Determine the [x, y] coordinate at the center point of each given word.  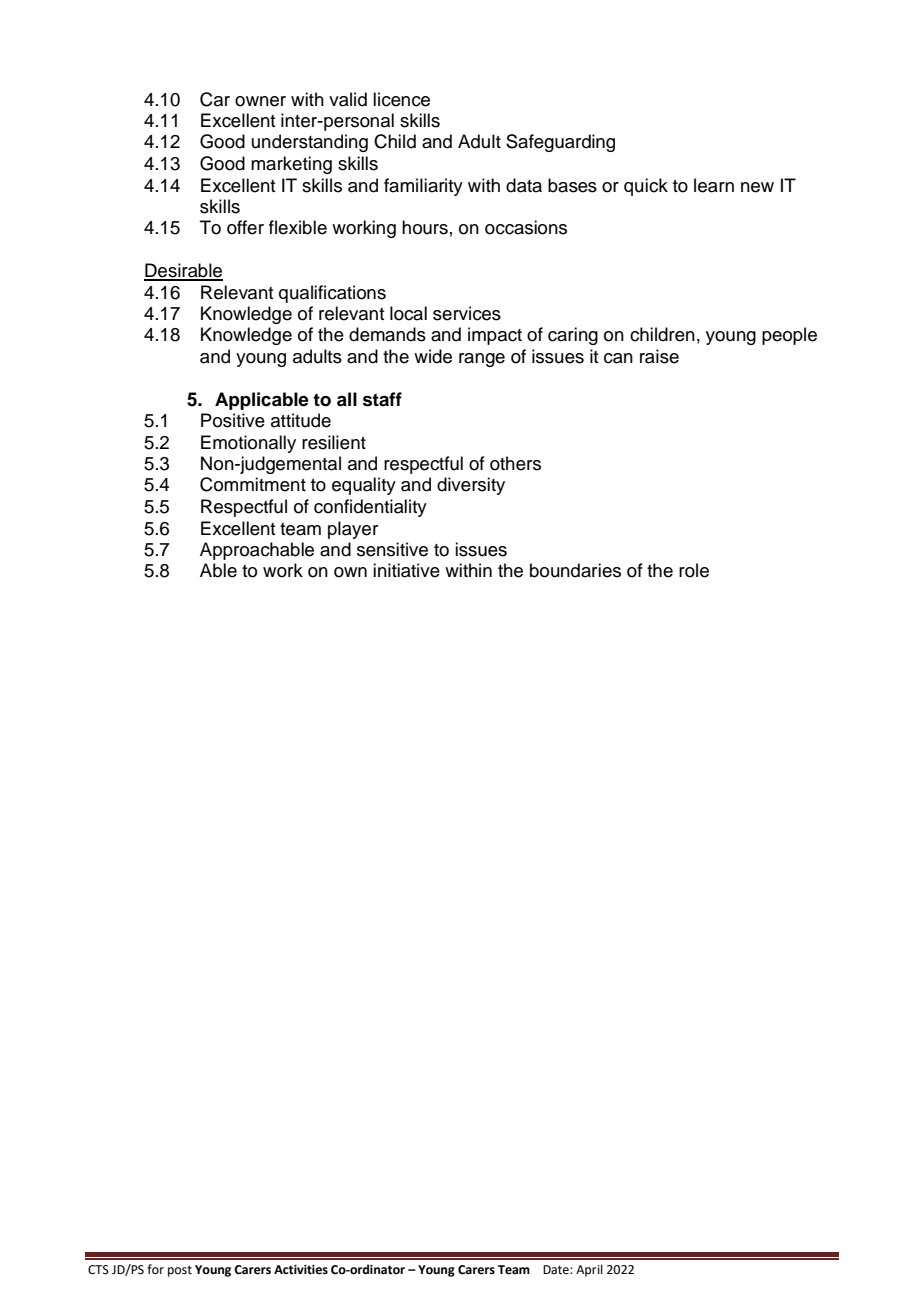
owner [260, 101]
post [180, 1271]
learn [714, 185]
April [589, 1270]
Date [557, 1270]
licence [401, 99]
